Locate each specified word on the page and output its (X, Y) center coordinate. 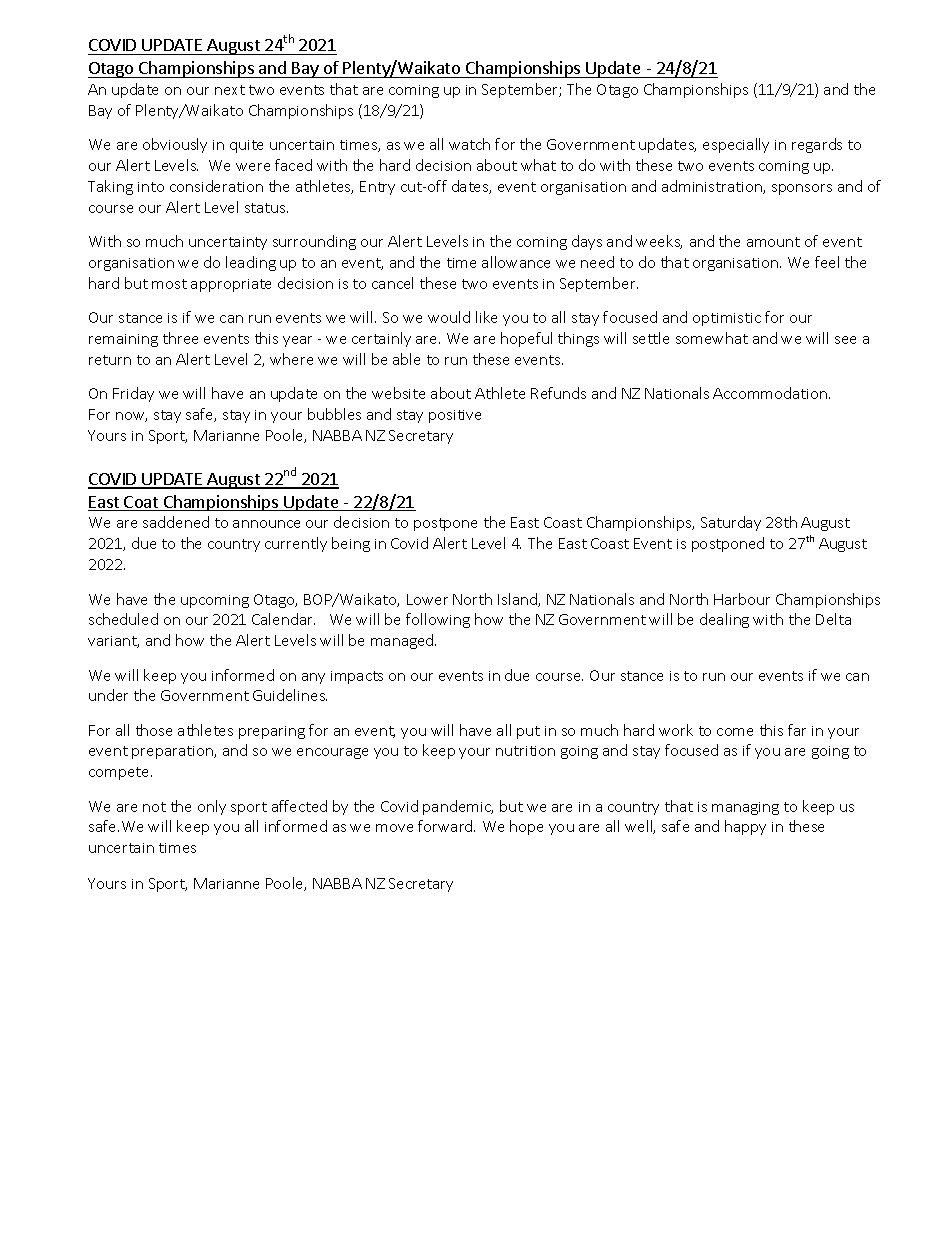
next (230, 90)
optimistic (727, 319)
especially (736, 145)
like (486, 317)
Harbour (742, 599)
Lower (427, 599)
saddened (176, 522)
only (212, 807)
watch (469, 144)
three (180, 338)
